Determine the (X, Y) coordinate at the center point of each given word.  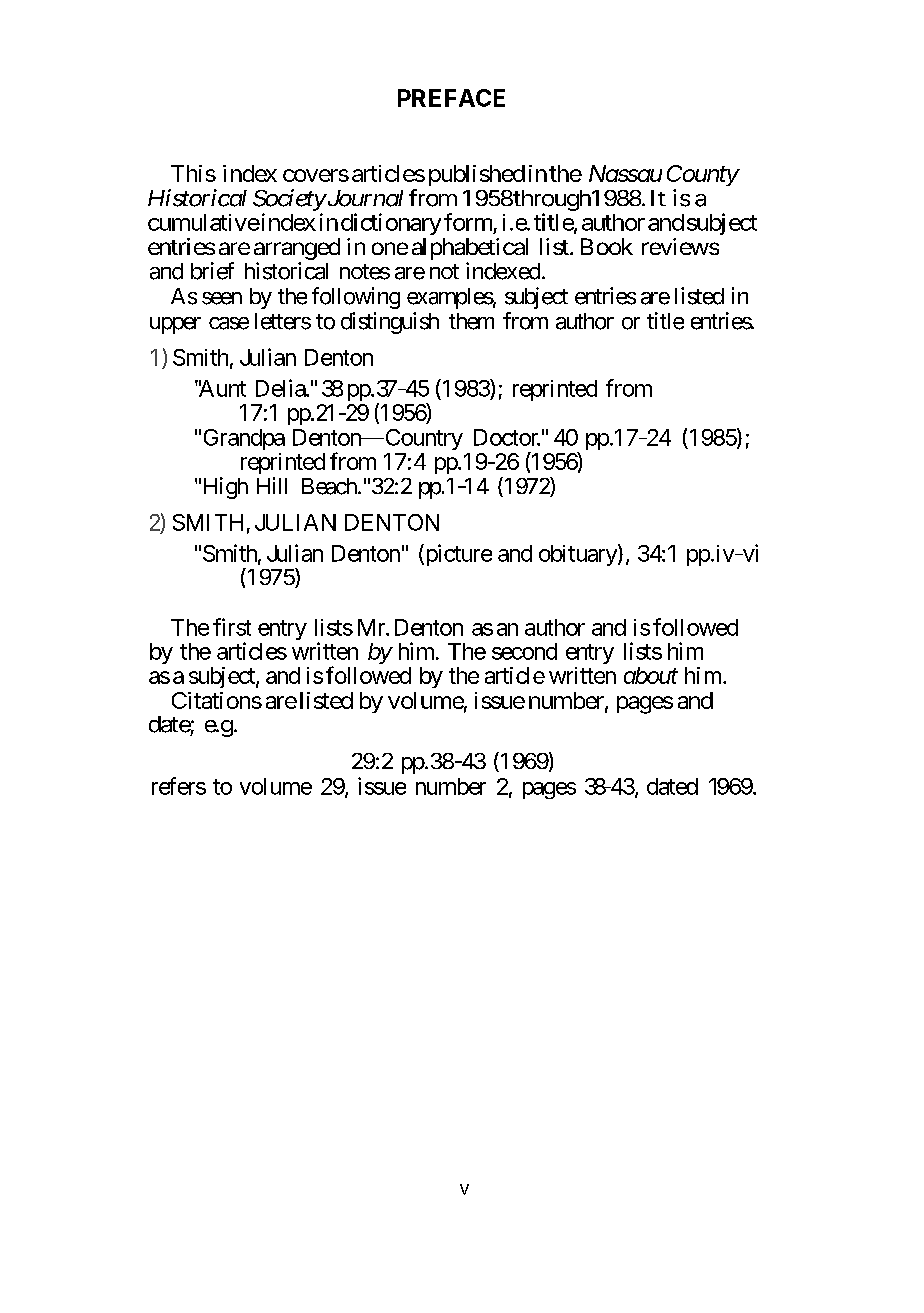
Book (607, 246)
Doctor (507, 437)
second (524, 651)
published (477, 175)
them (471, 321)
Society (289, 200)
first (232, 627)
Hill (272, 485)
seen (222, 298)
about (651, 675)
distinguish (390, 323)
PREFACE (451, 98)
